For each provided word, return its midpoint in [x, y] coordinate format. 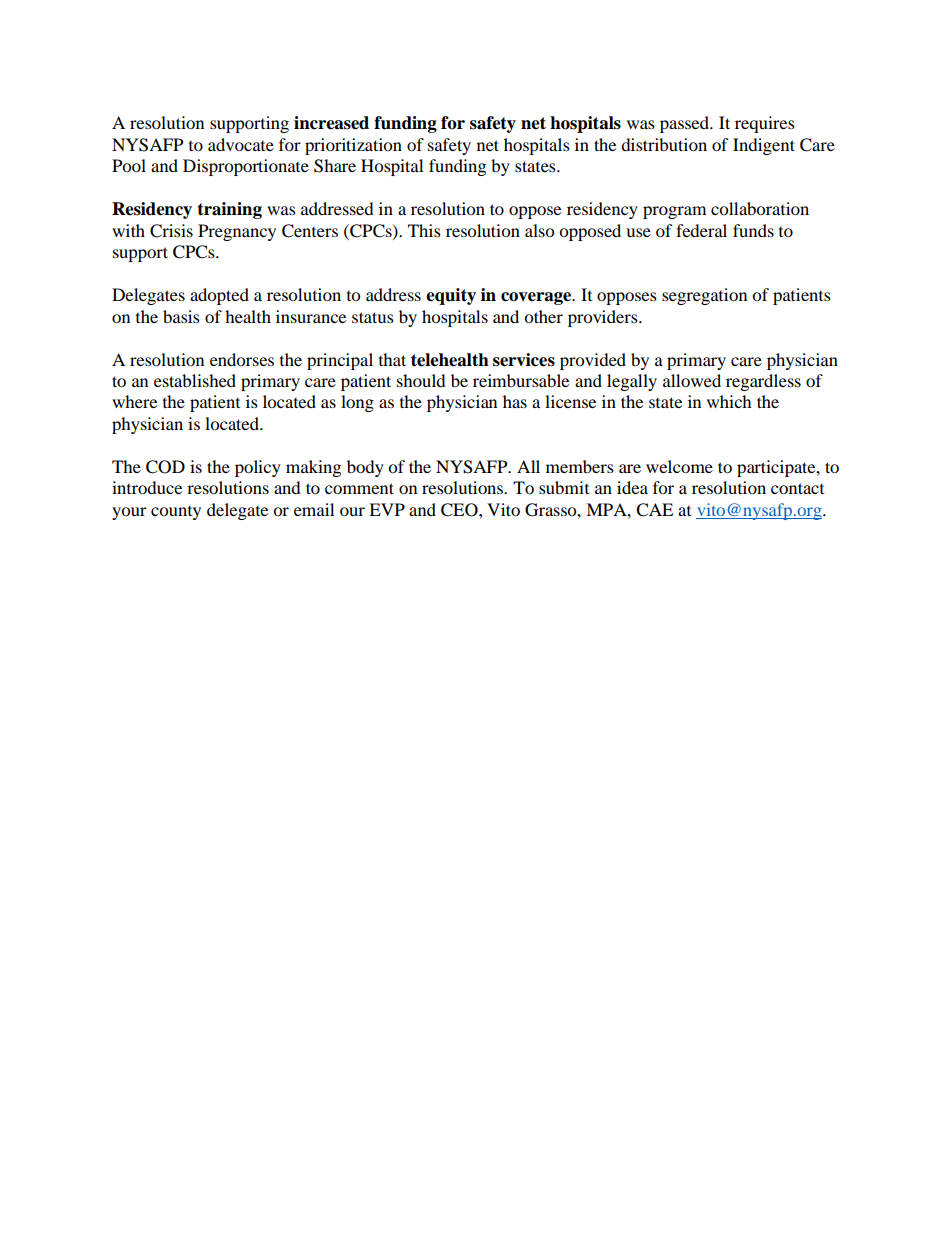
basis [181, 316]
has [515, 401]
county [176, 513]
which [729, 401]
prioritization [353, 146]
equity [451, 296]
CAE [654, 510]
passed [686, 124]
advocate [241, 144]
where [134, 401]
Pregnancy [237, 232]
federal [701, 230]
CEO [460, 510]
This [424, 230]
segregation [704, 296]
